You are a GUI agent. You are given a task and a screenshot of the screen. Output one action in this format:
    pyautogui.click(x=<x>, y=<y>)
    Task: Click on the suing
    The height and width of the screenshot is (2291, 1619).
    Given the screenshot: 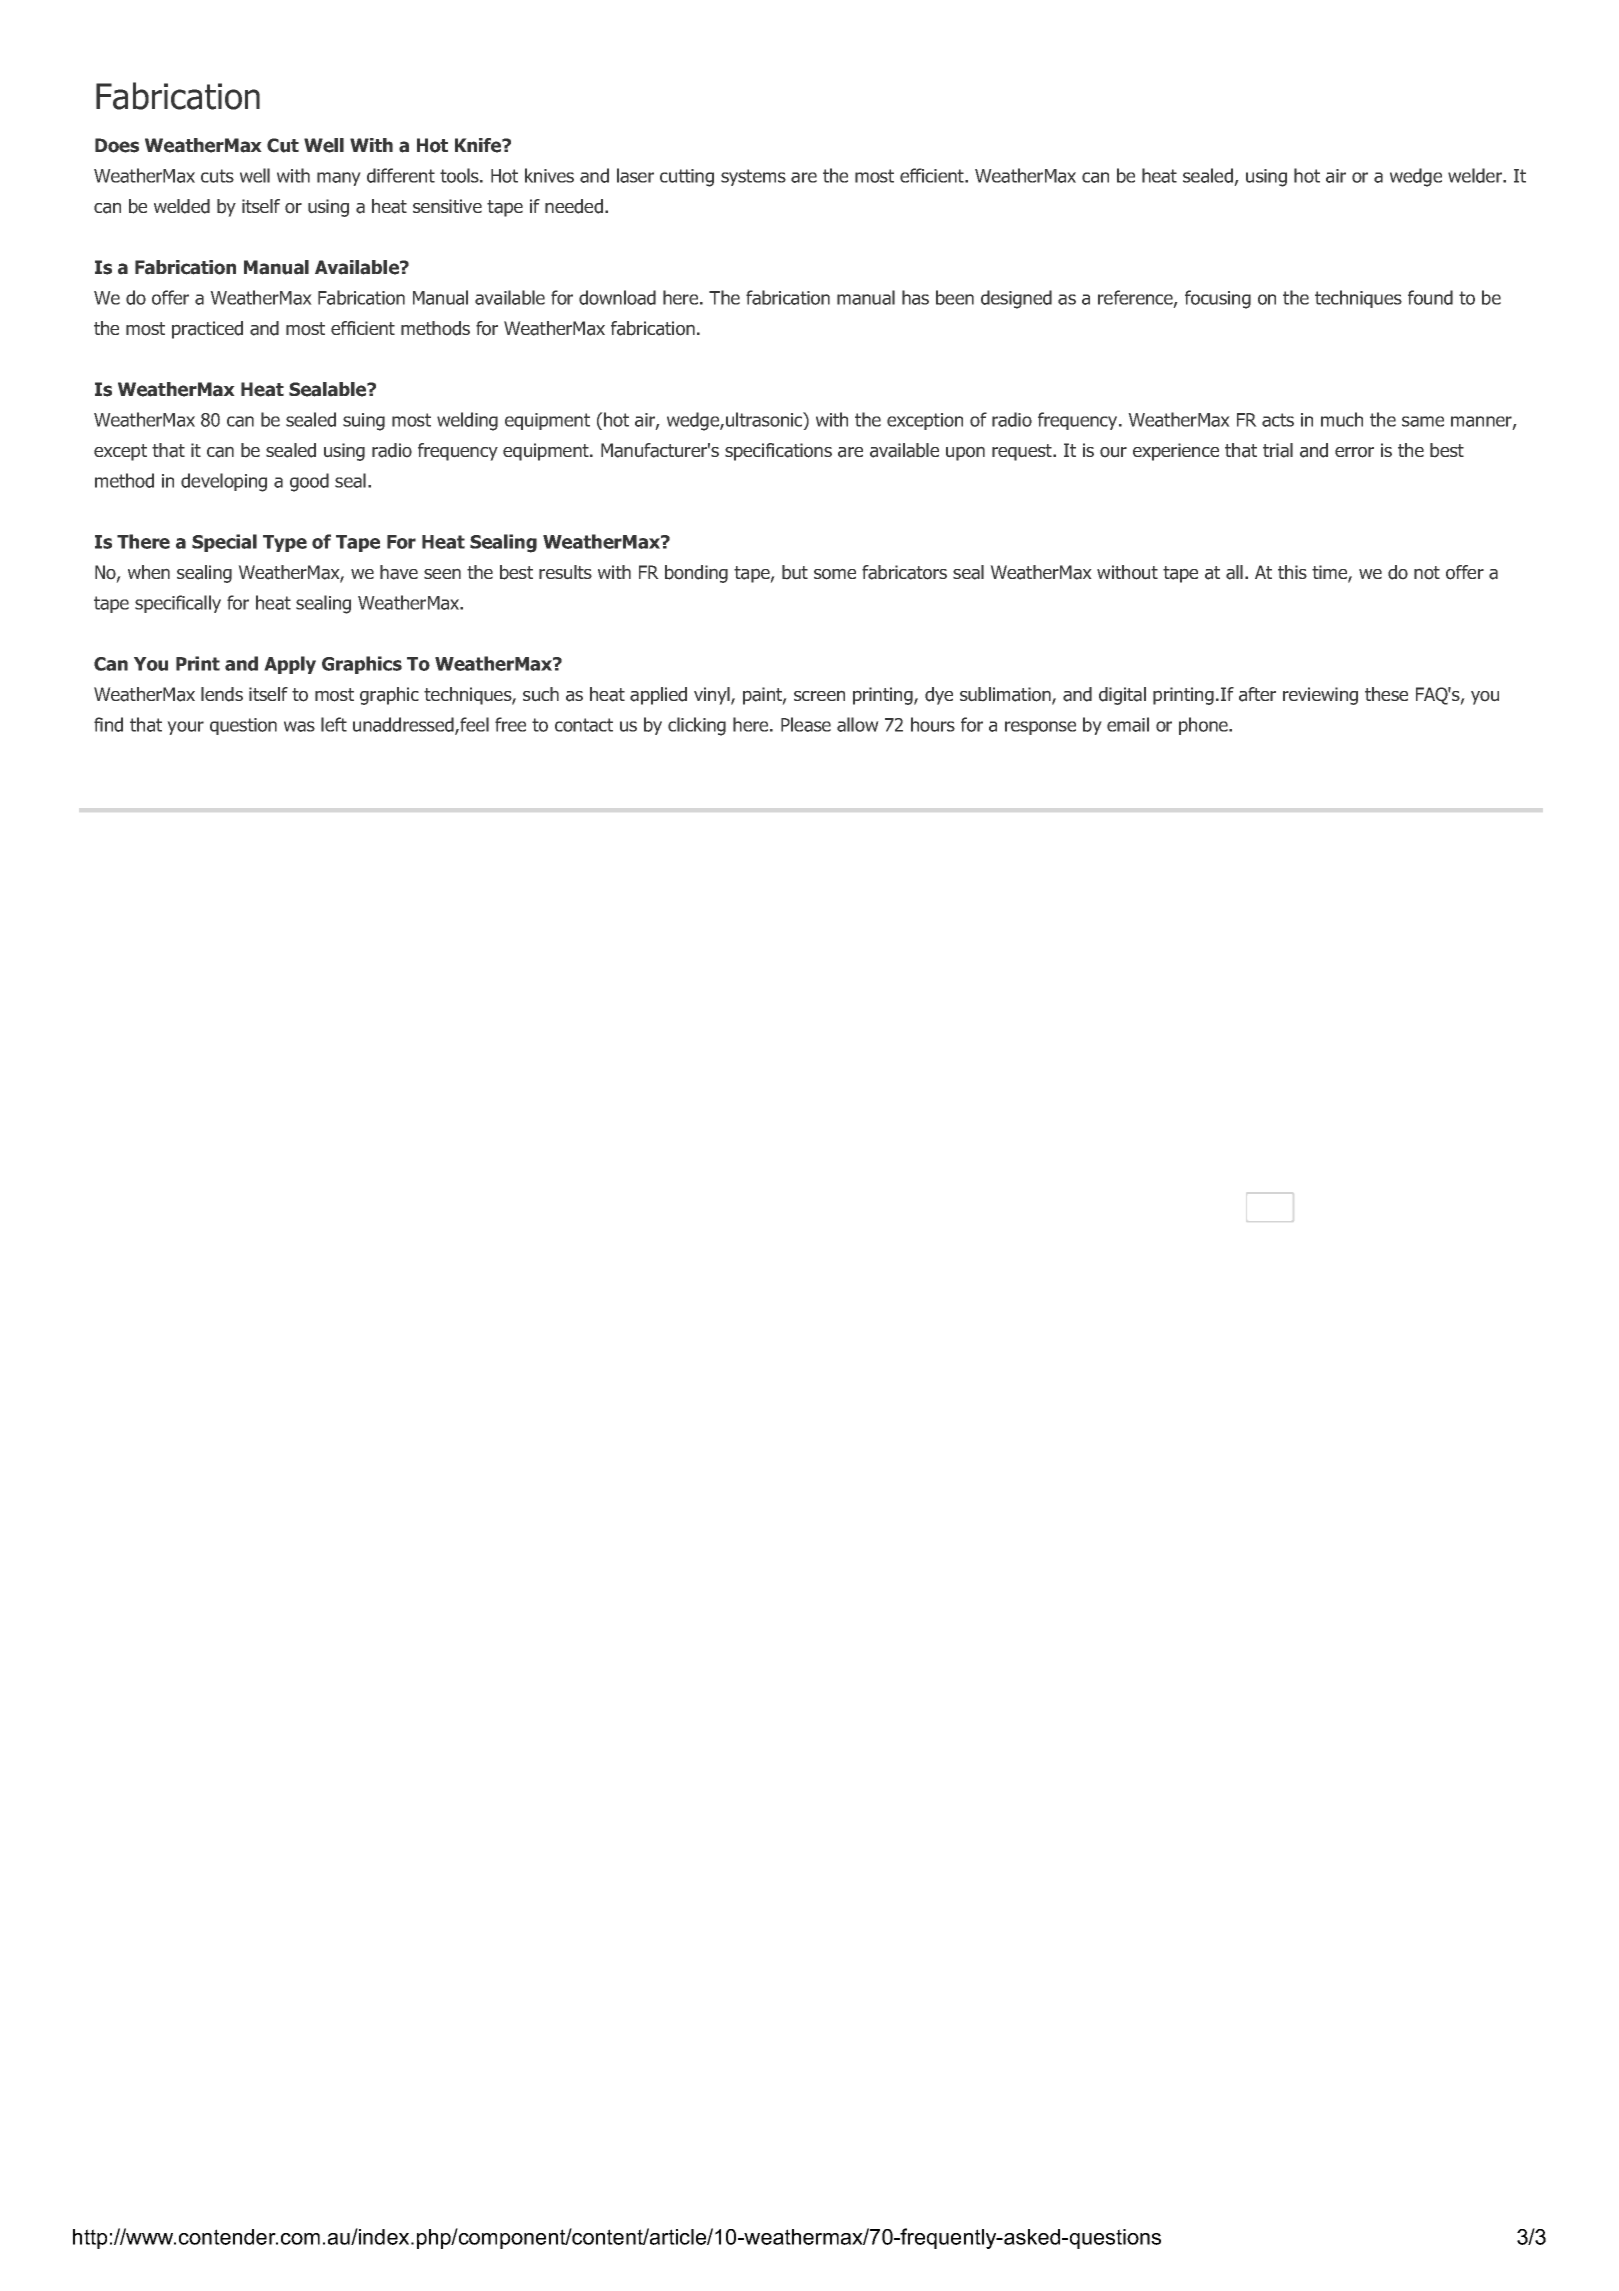 What is the action you would take?
    pyautogui.click(x=364, y=422)
